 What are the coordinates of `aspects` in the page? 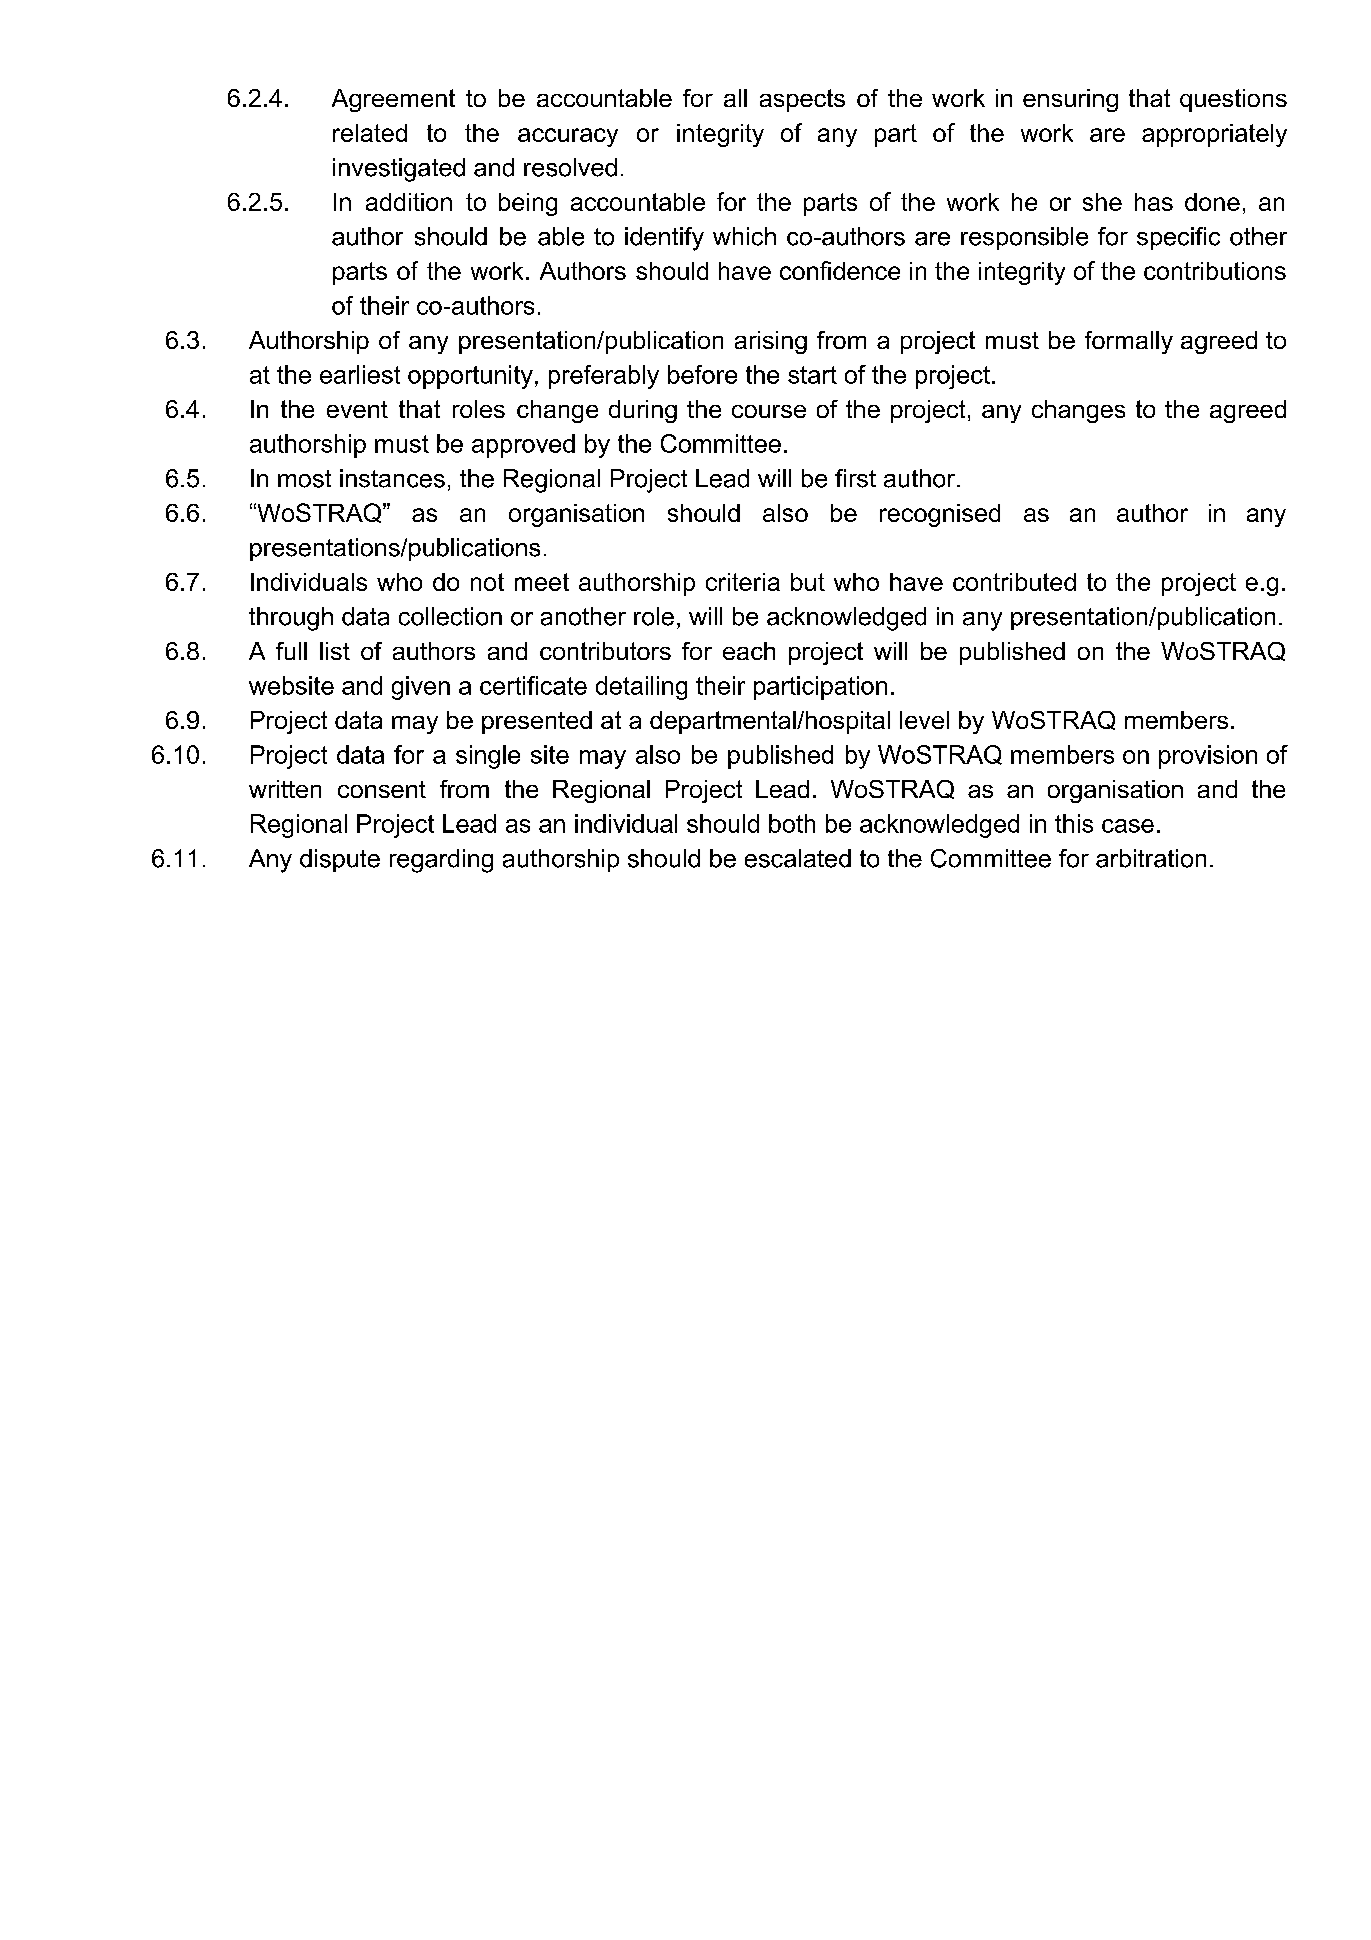 It's located at (802, 100).
